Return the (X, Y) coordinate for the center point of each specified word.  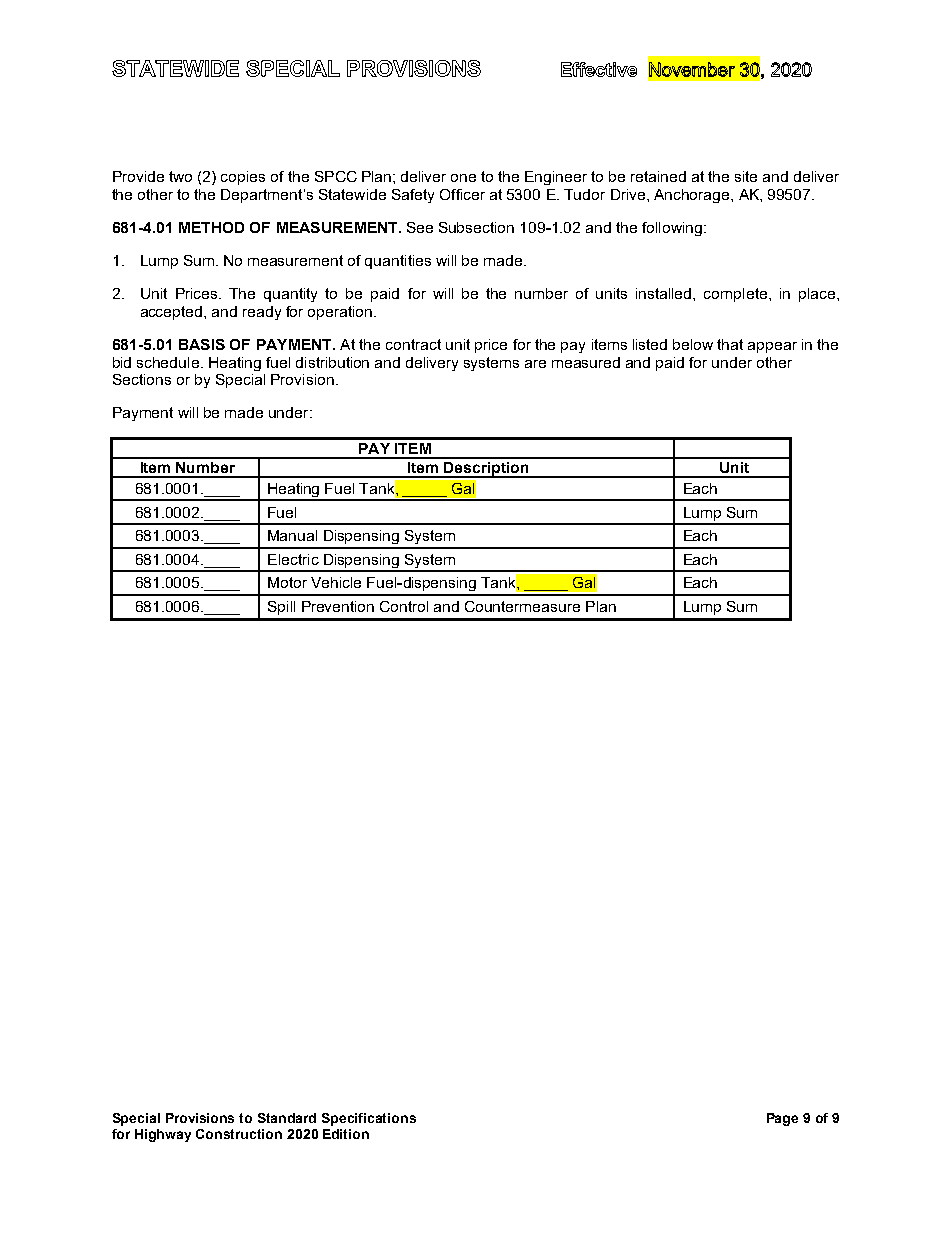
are (535, 364)
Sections (142, 379)
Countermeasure (522, 606)
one (463, 178)
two (180, 176)
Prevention (338, 606)
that (730, 344)
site (746, 176)
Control (404, 606)
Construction (239, 1134)
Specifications (369, 1119)
